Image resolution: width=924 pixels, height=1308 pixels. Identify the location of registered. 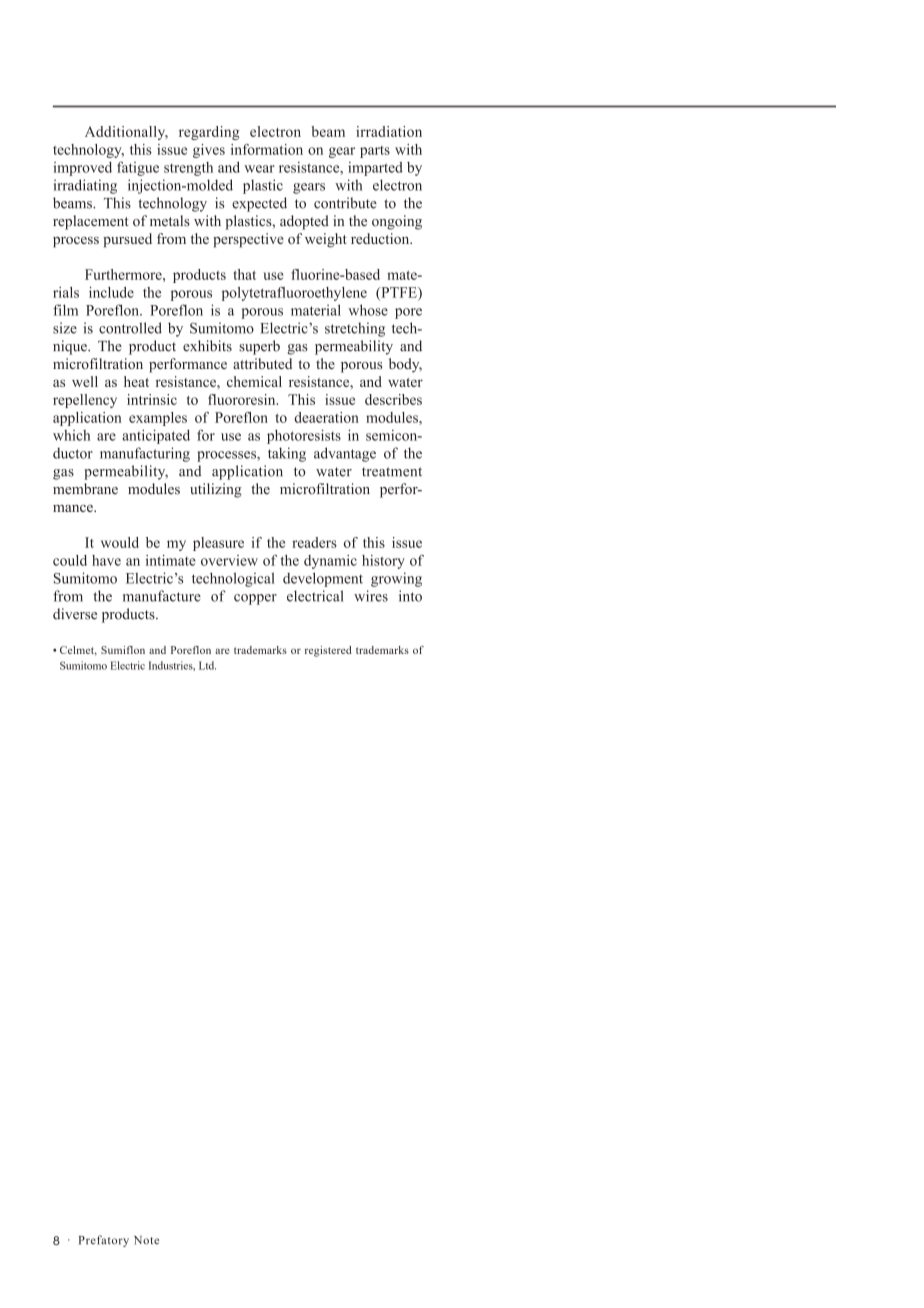
(328, 651).
